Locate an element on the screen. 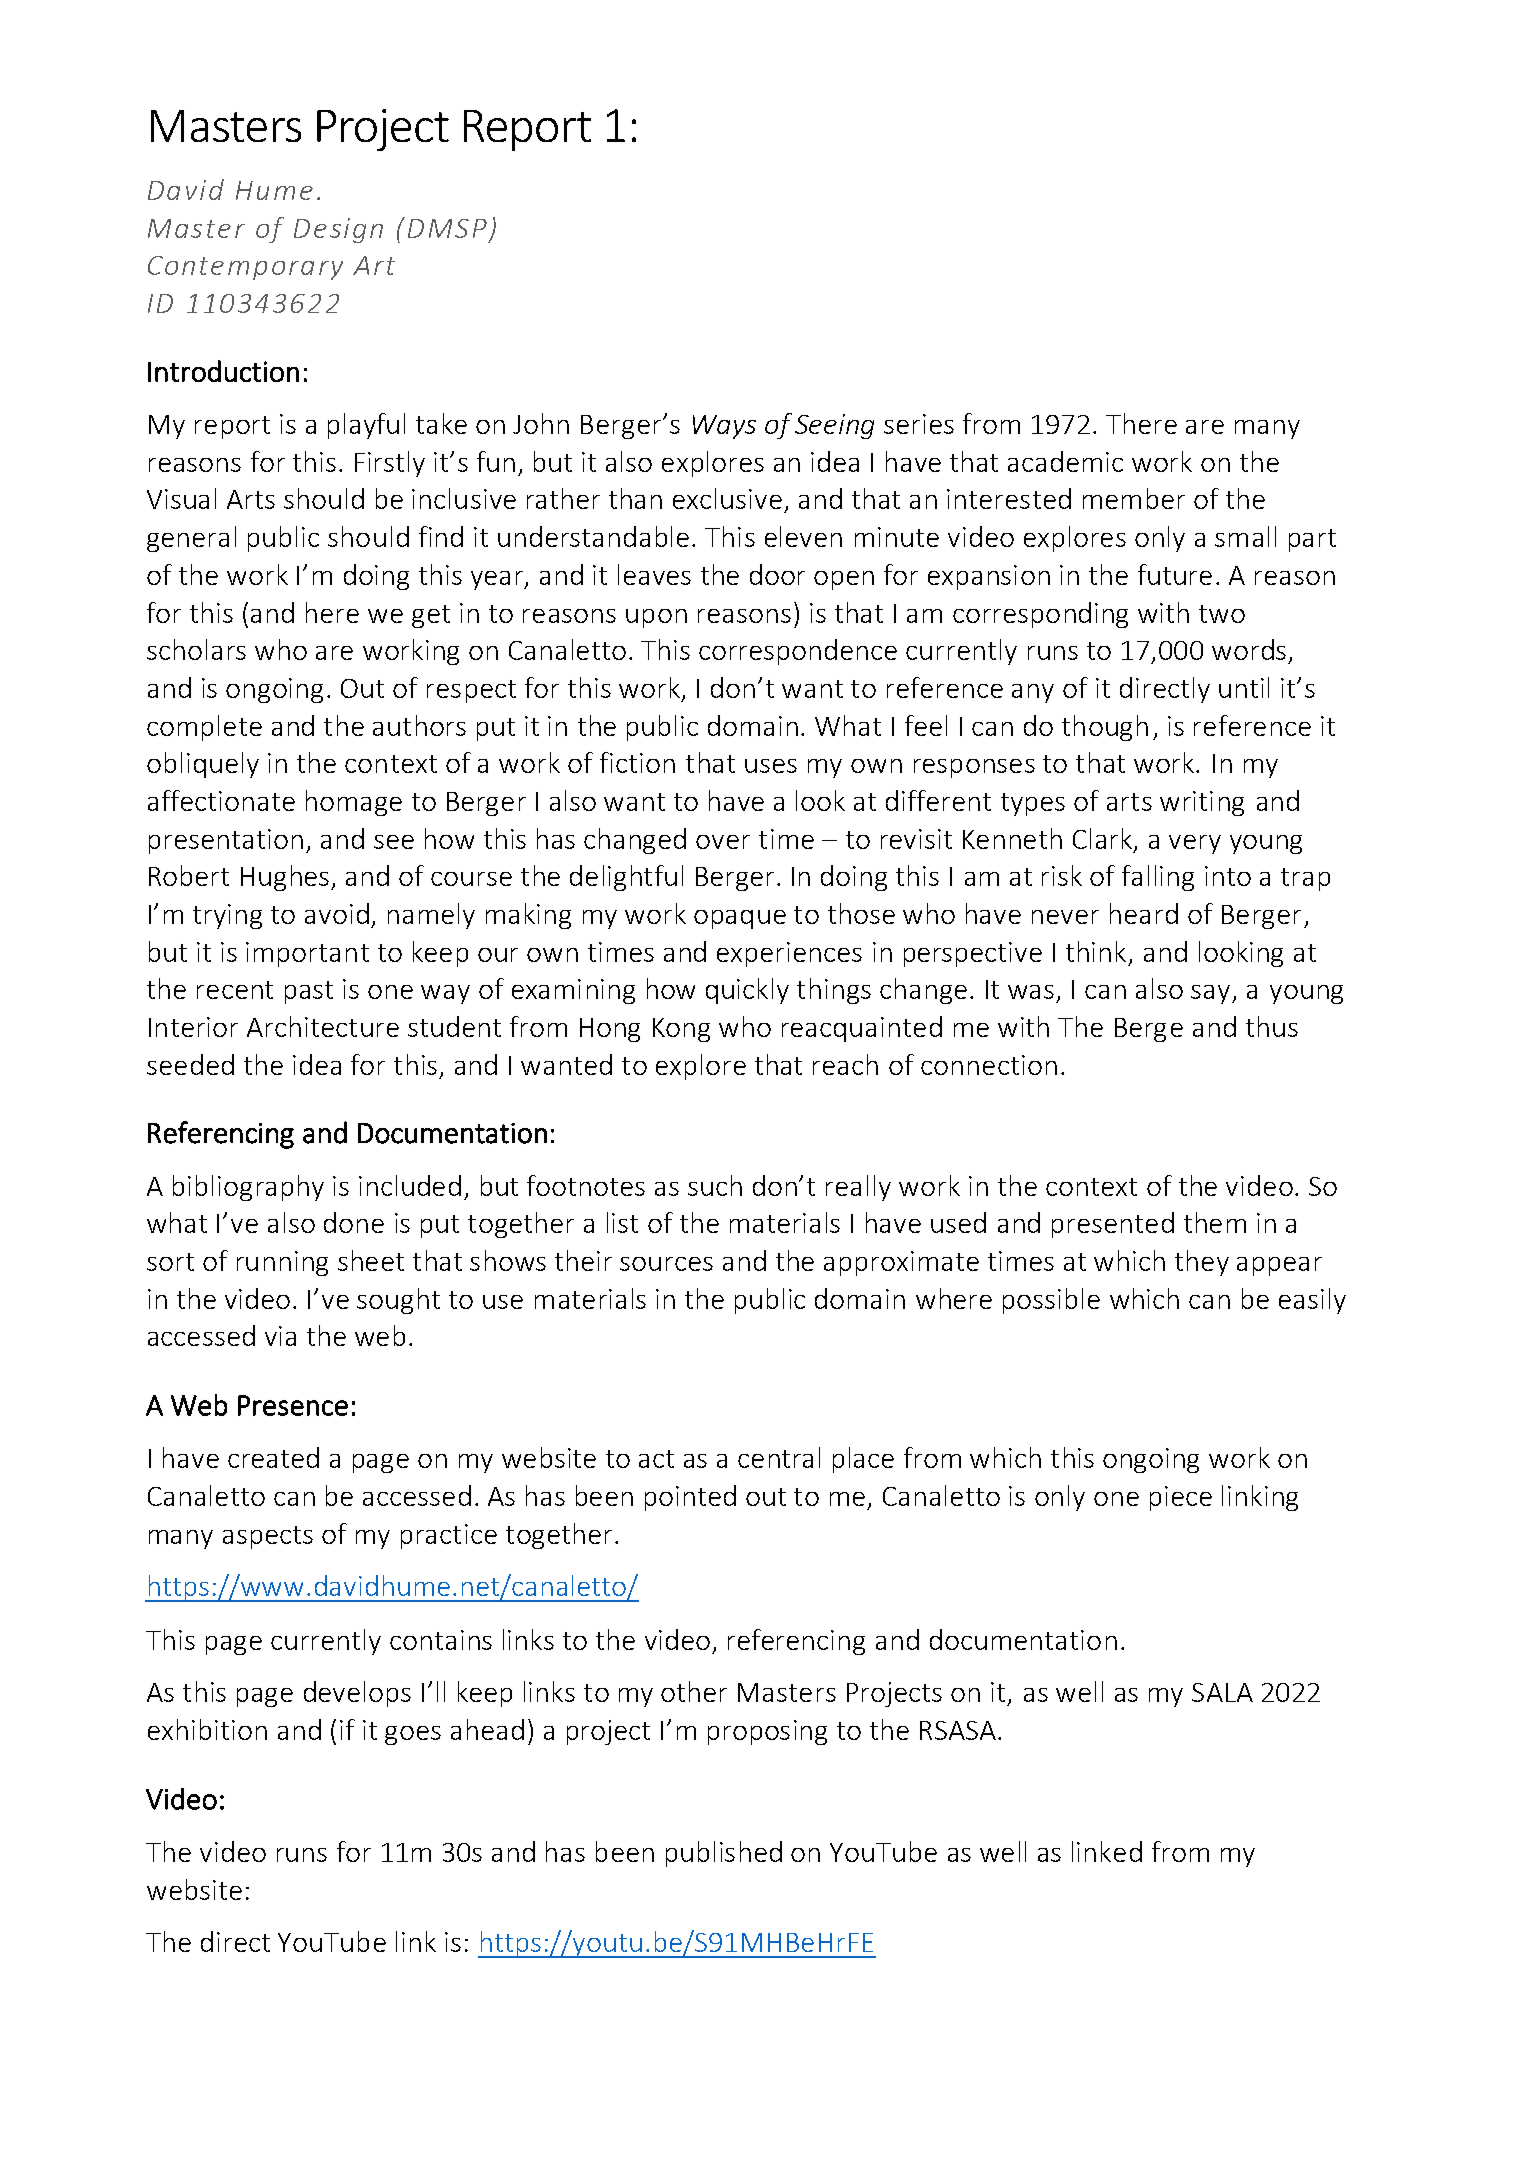 The image size is (1528, 2163). academic is located at coordinates (1065, 461).
